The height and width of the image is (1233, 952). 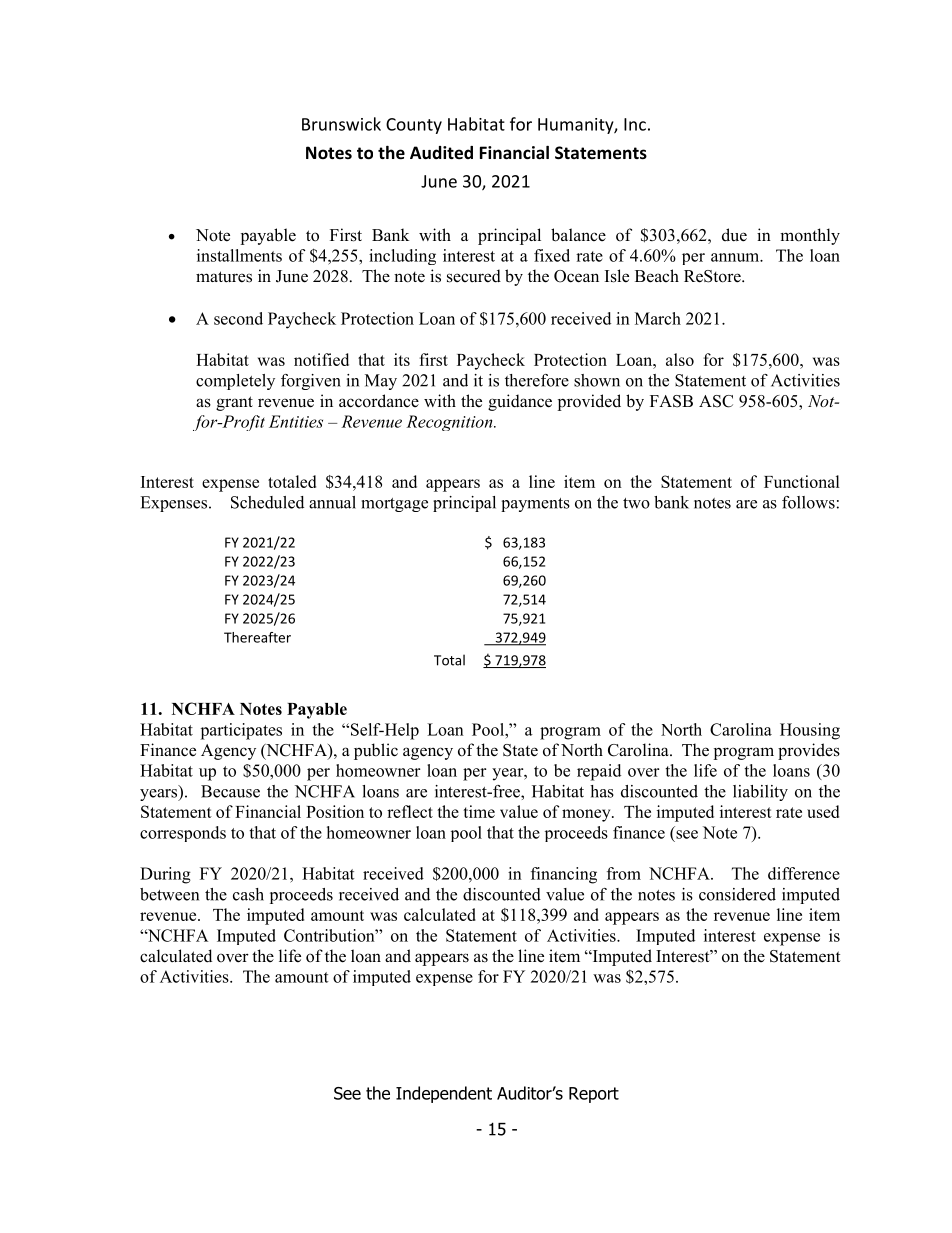 What do you see at coordinates (520, 402) in the image?
I see `guidance` at bounding box center [520, 402].
